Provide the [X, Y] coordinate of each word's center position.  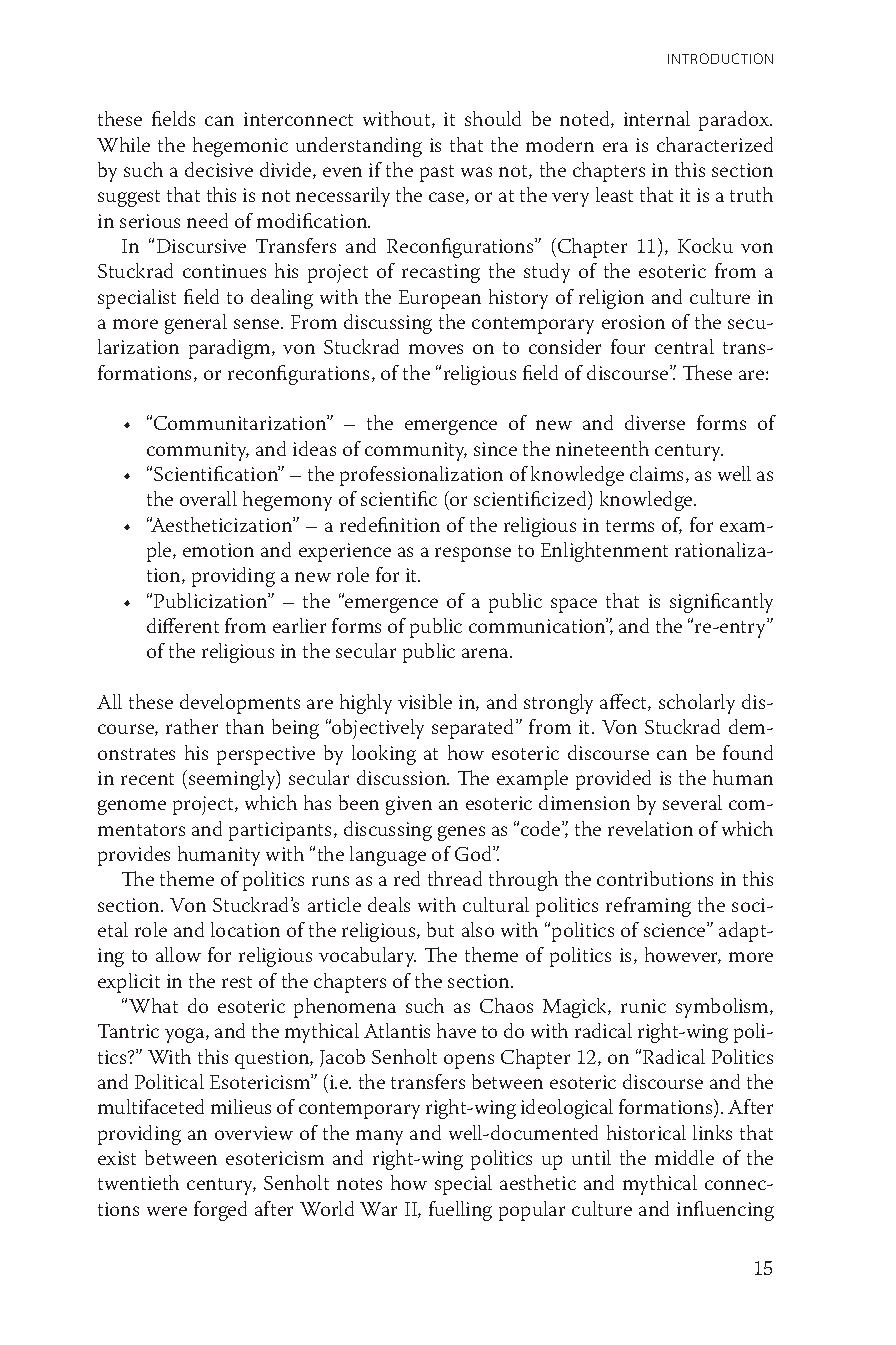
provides [134, 856]
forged [220, 1211]
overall [208, 498]
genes [461, 833]
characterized [715, 144]
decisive [219, 169]
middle [684, 1157]
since [495, 449]
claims [658, 474]
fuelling [460, 1211]
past [437, 173]
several [692, 802]
